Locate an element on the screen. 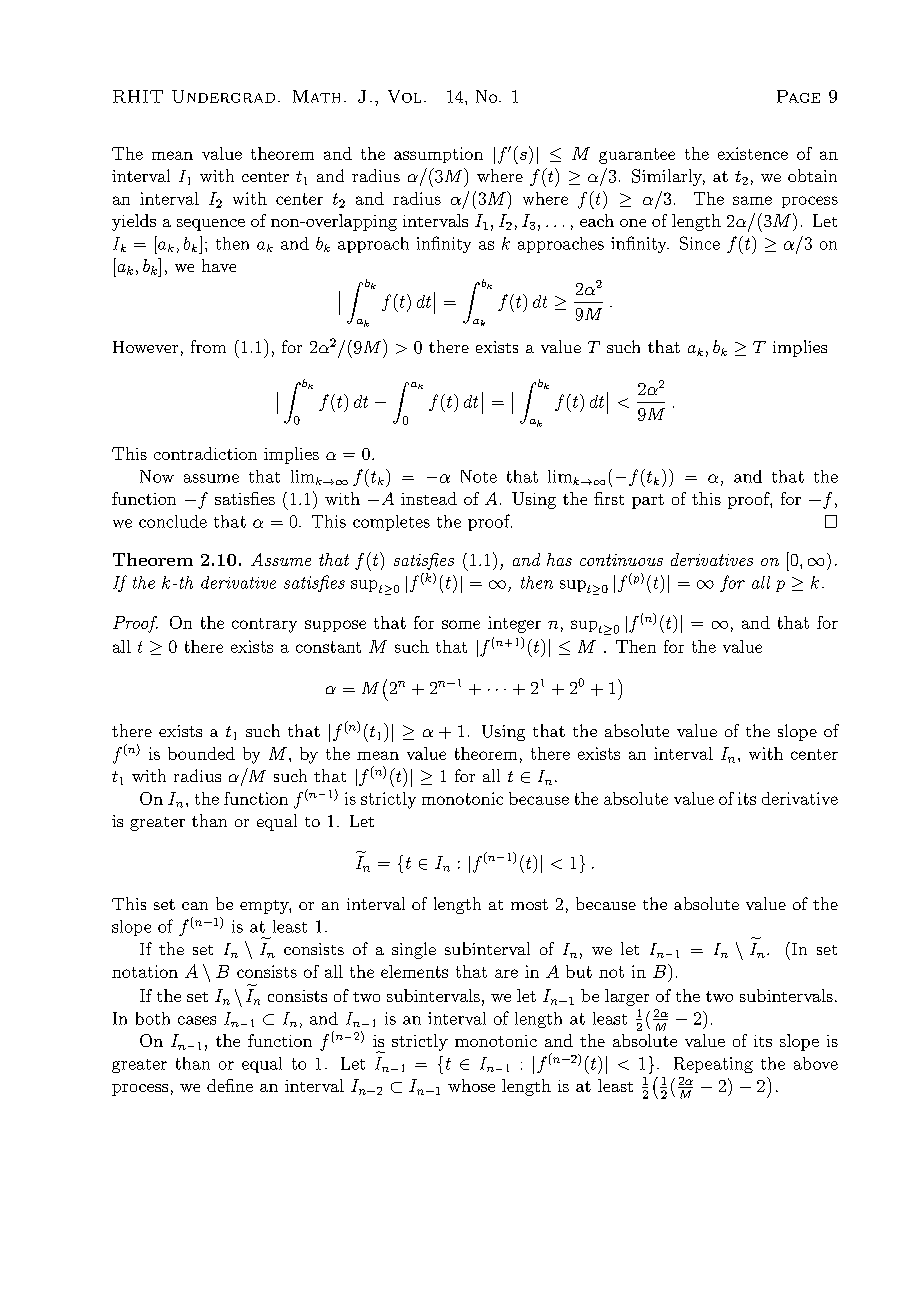 Image resolution: width=924 pixels, height=1308 pixels. define is located at coordinates (230, 1085).
